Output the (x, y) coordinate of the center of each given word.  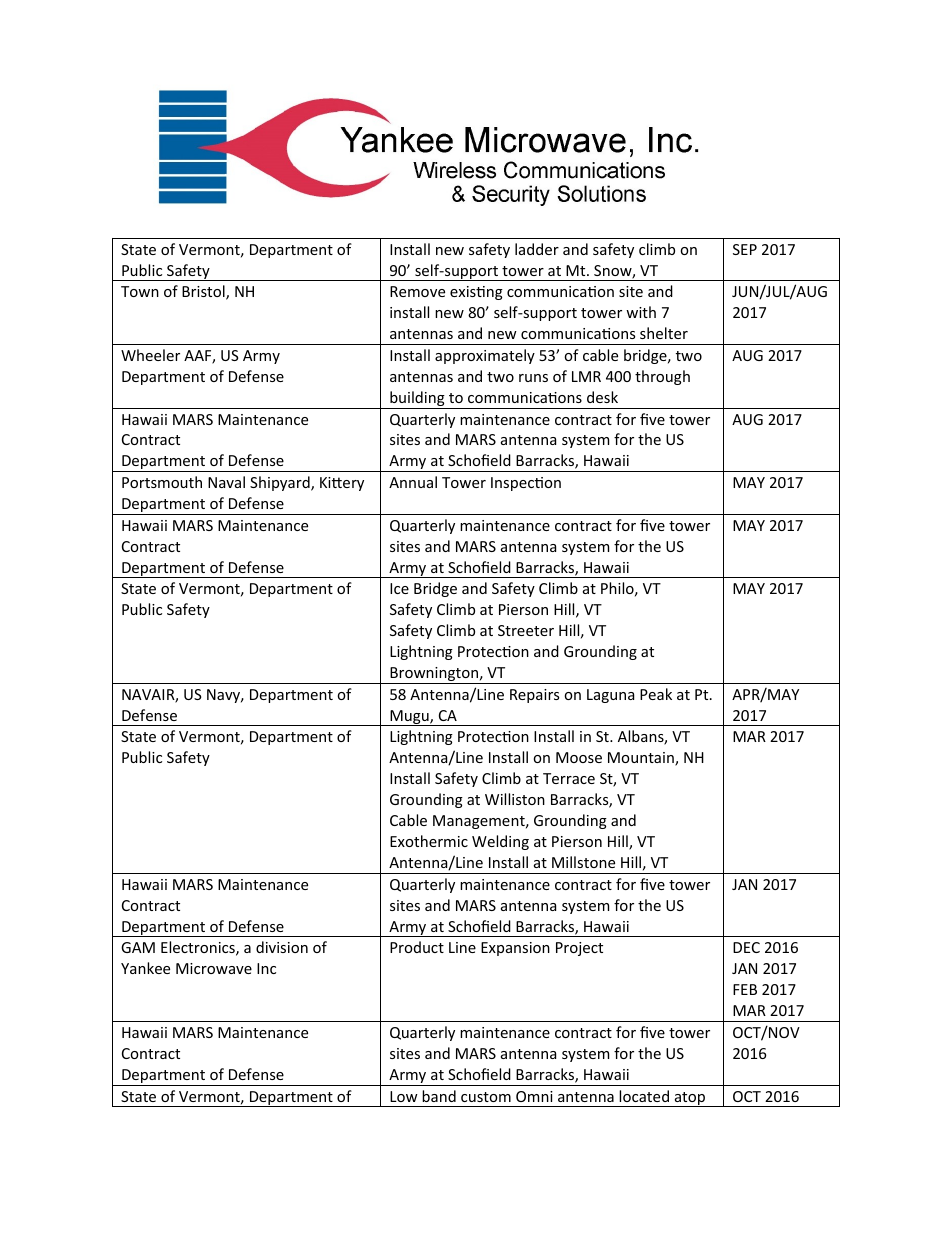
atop (690, 1099)
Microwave (214, 968)
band (439, 1096)
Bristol (204, 292)
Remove (417, 291)
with (641, 312)
